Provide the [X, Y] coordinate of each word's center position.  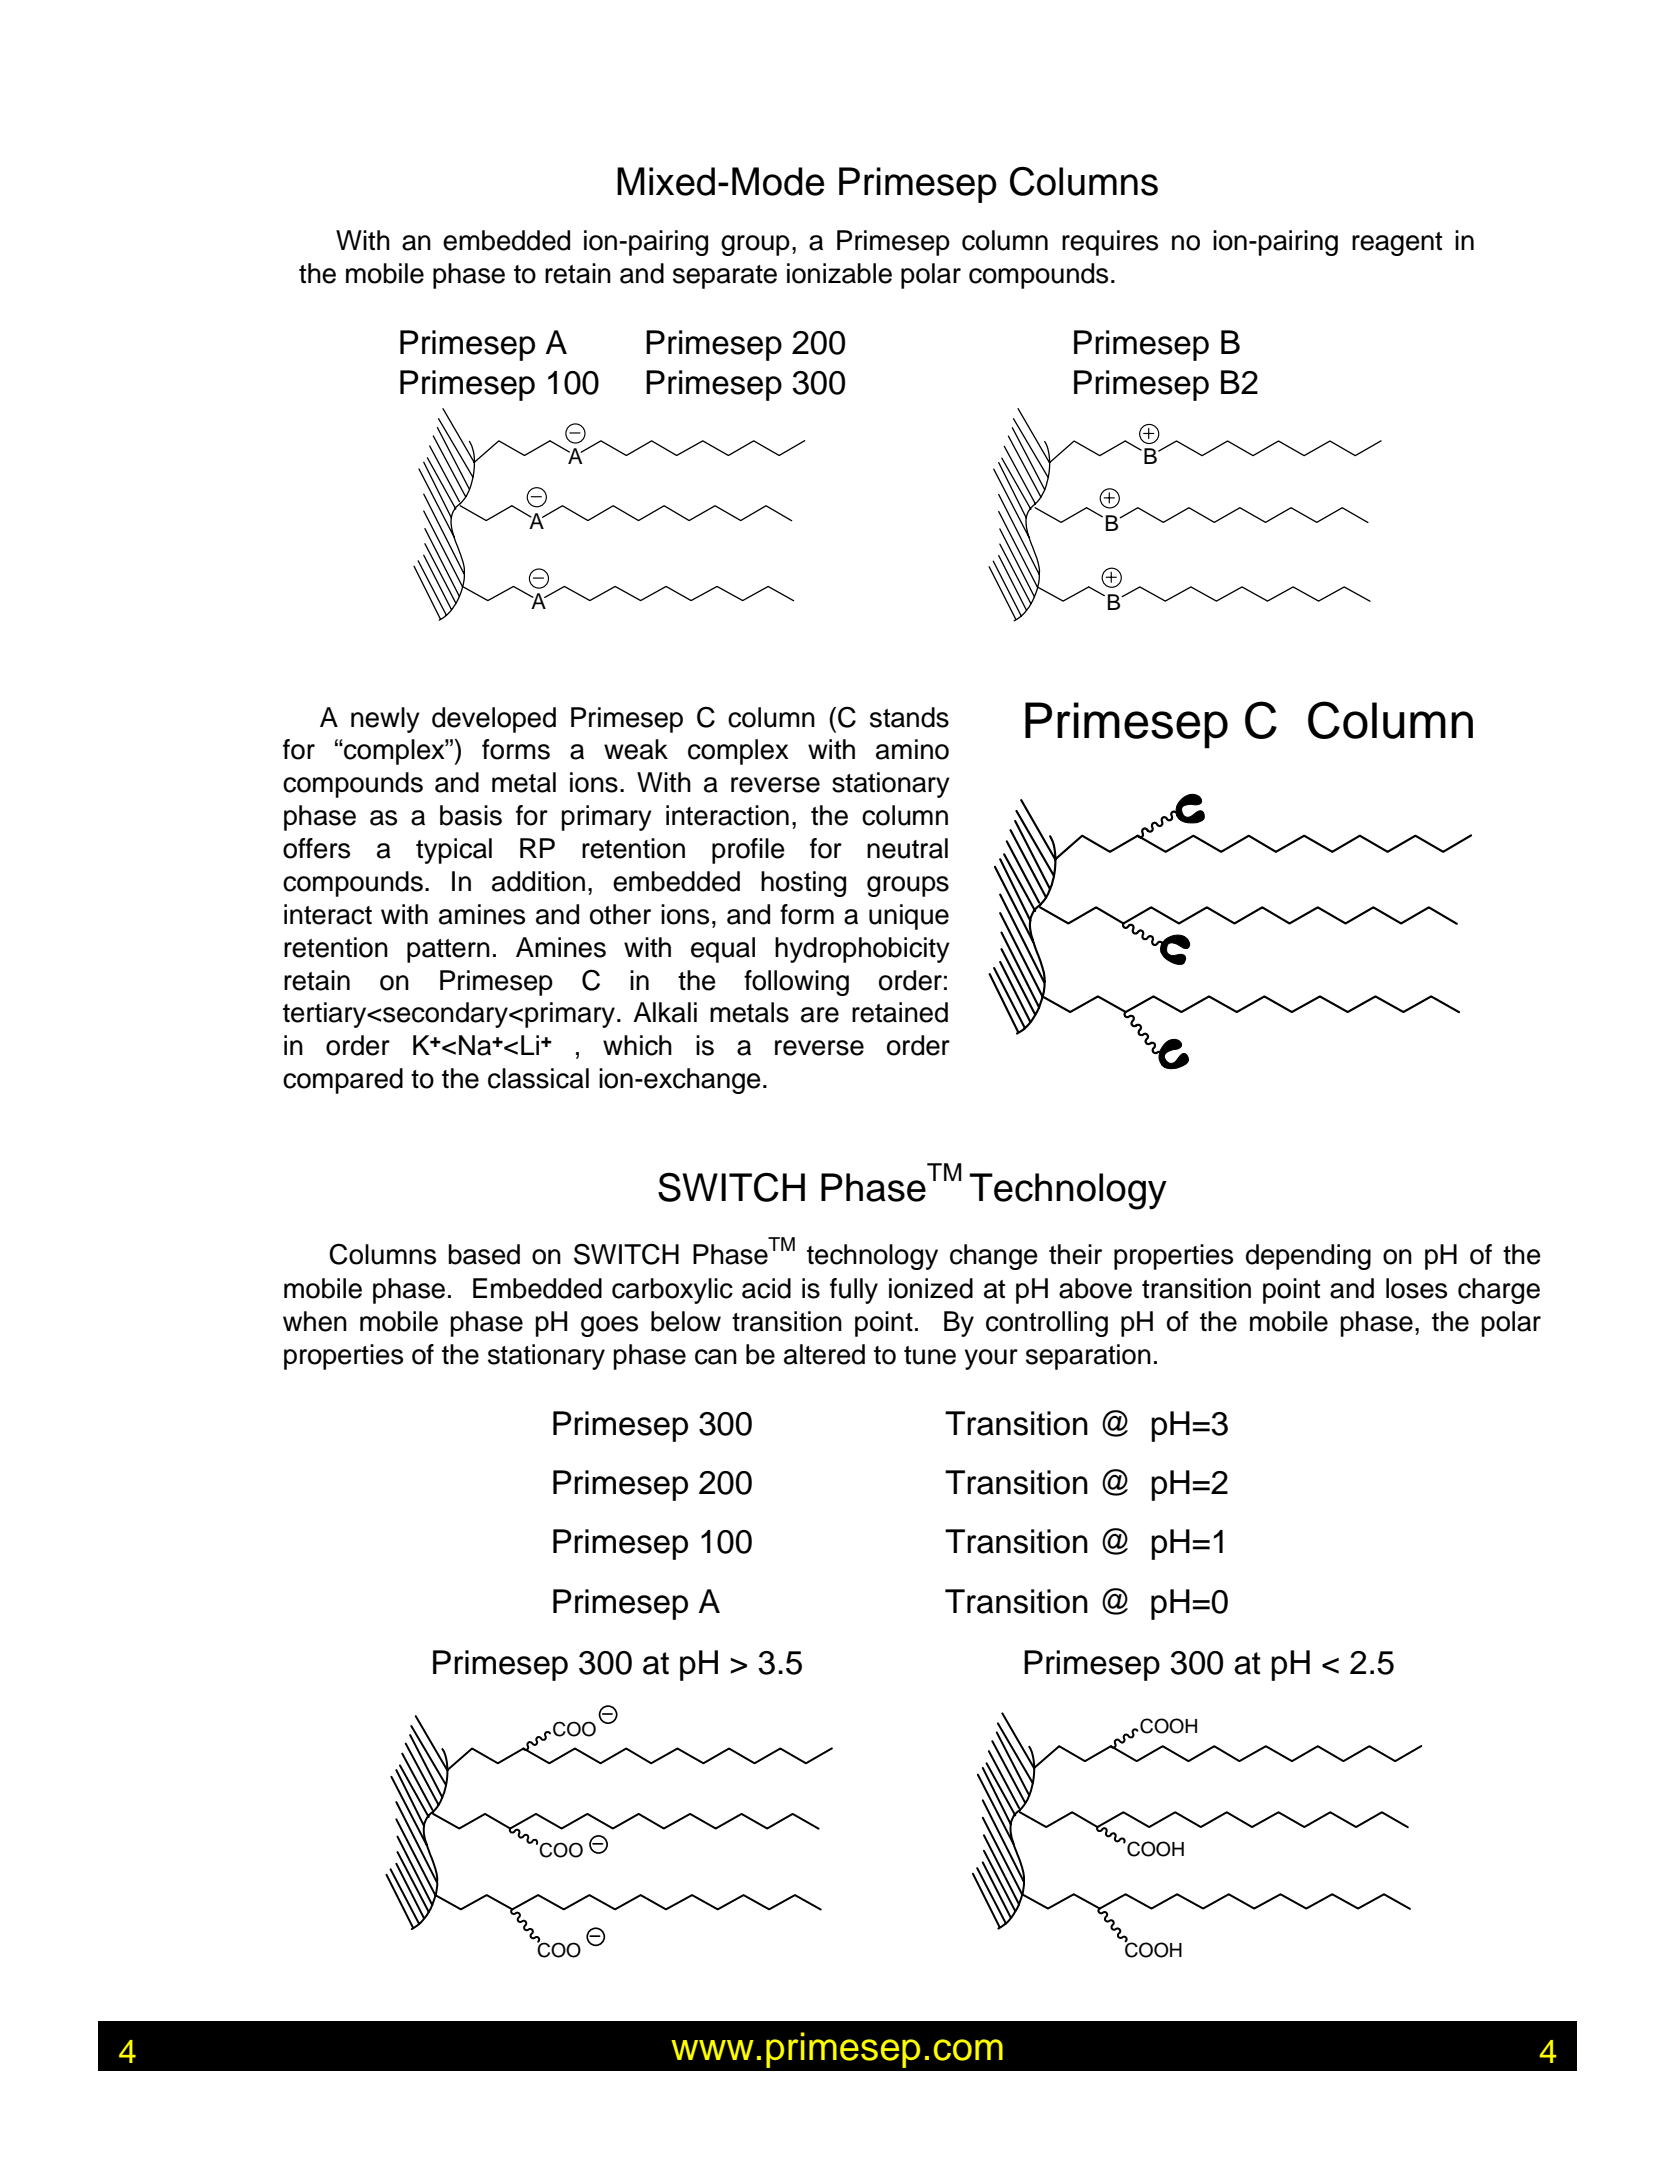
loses [1416, 1288]
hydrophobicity [862, 950]
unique [909, 917]
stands [909, 717]
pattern [448, 951]
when [315, 1321]
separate [725, 277]
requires [1110, 243]
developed [494, 720]
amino [912, 749]
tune [930, 1355]
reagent [1397, 244]
